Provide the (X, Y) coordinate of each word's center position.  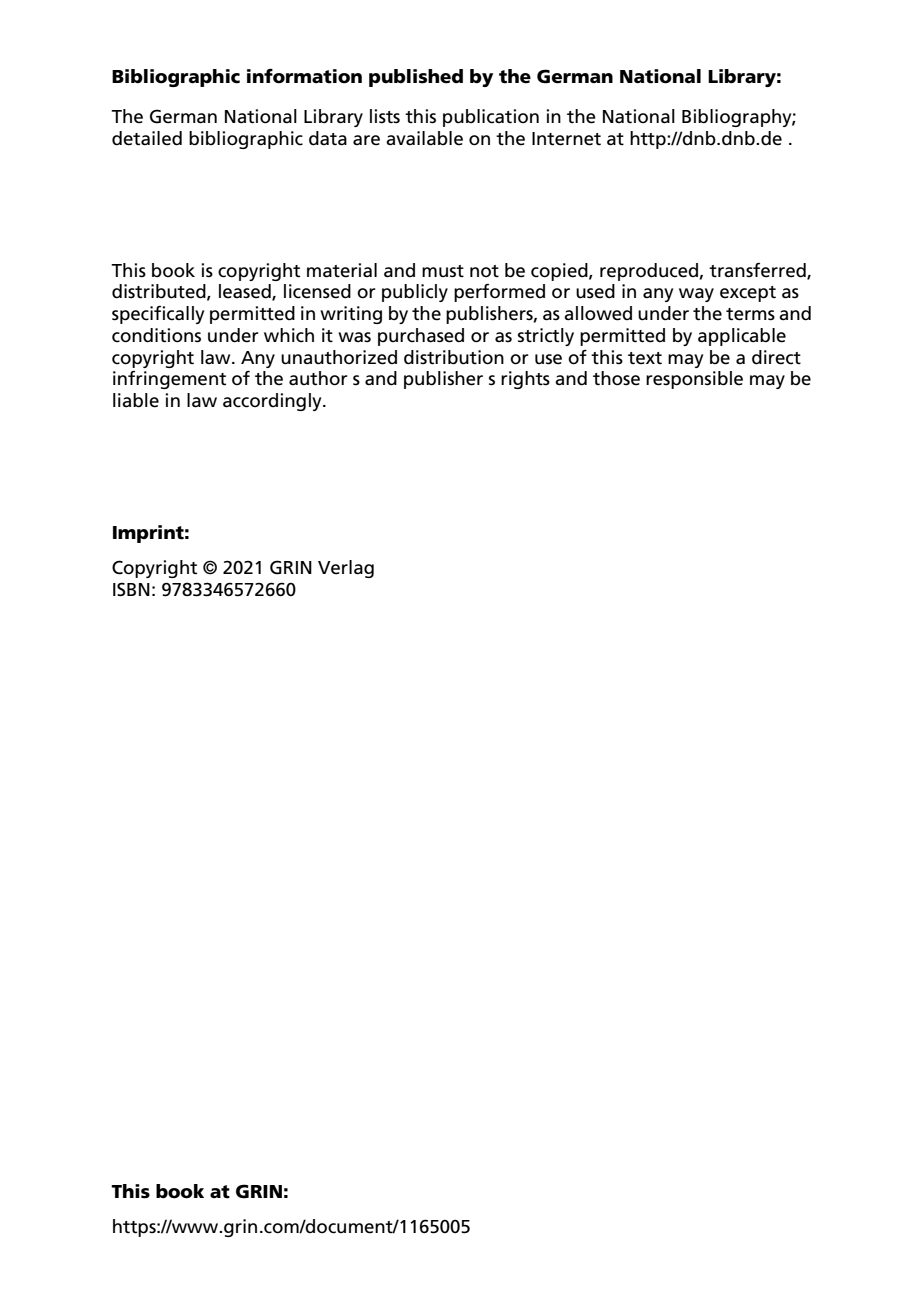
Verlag (346, 569)
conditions (156, 335)
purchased (421, 337)
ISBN (131, 589)
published (416, 78)
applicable (742, 337)
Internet (566, 139)
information (304, 76)
